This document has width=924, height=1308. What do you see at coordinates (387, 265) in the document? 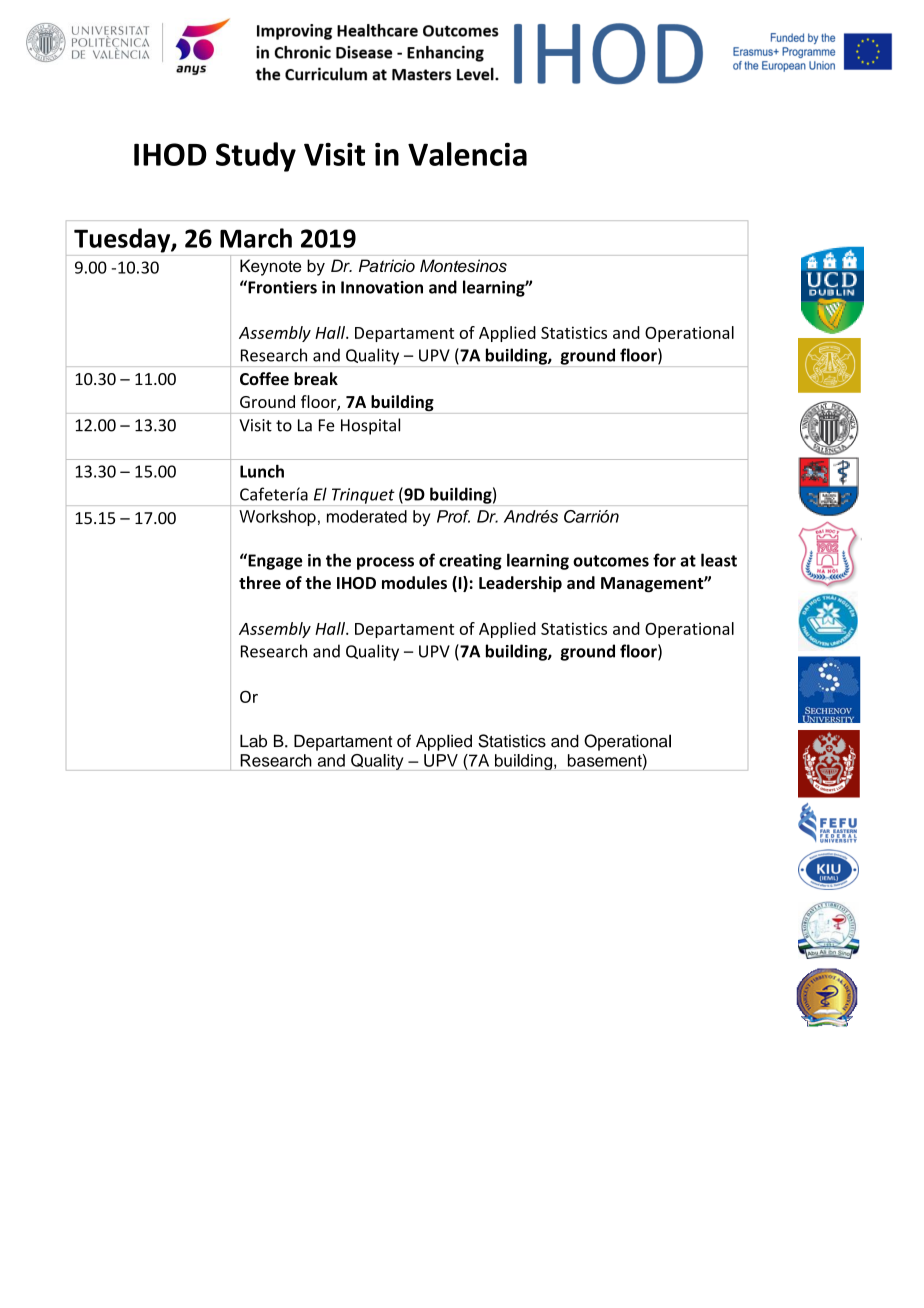
I see `Patricio` at bounding box center [387, 265].
